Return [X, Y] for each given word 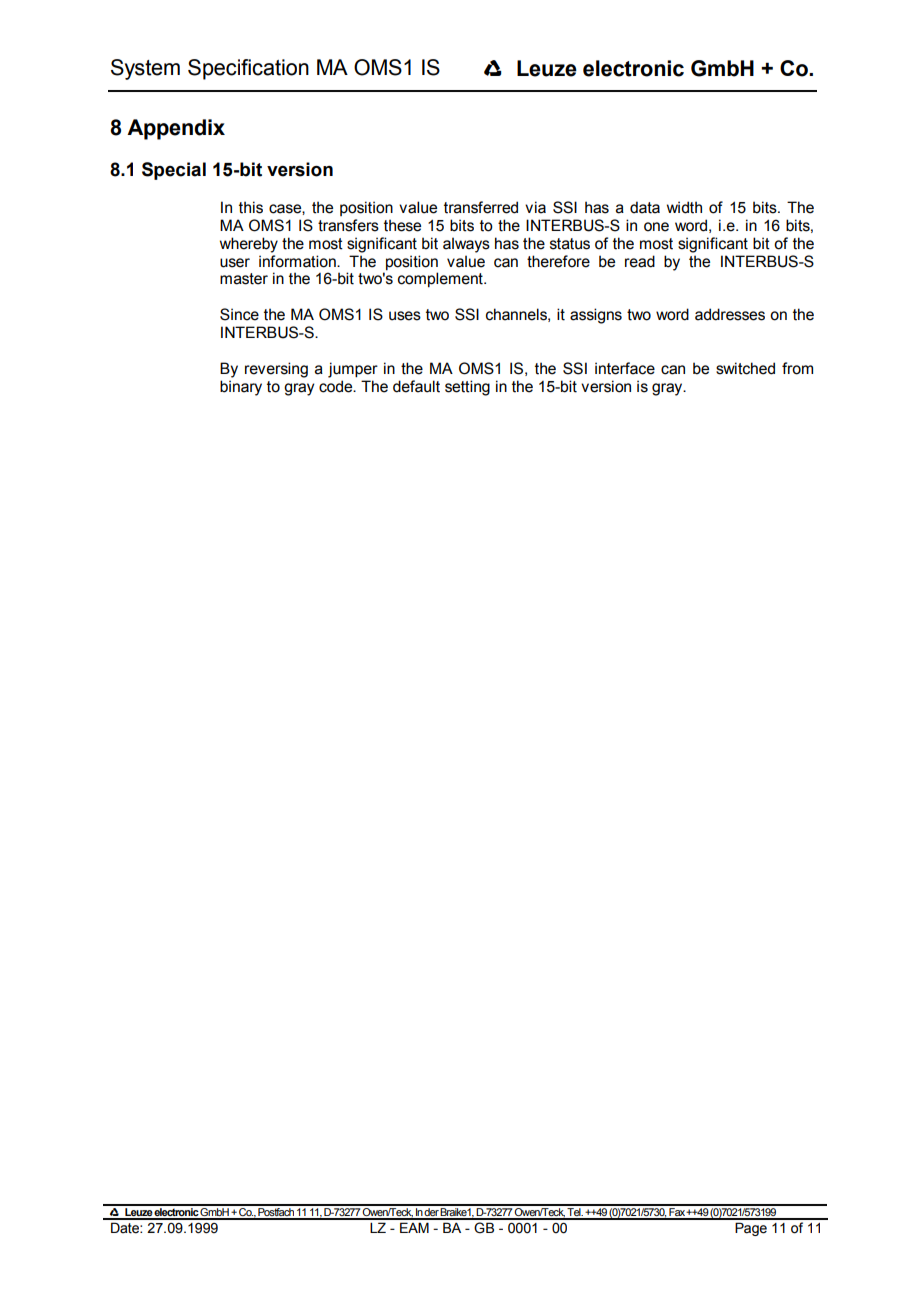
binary [241, 388]
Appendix [176, 129]
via [535, 207]
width [684, 207]
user [235, 263]
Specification [248, 69]
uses [405, 316]
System [145, 69]
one [656, 227]
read [640, 261]
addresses [730, 314]
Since [239, 314]
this [251, 207]
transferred [481, 207]
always [466, 245]
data [645, 207]
